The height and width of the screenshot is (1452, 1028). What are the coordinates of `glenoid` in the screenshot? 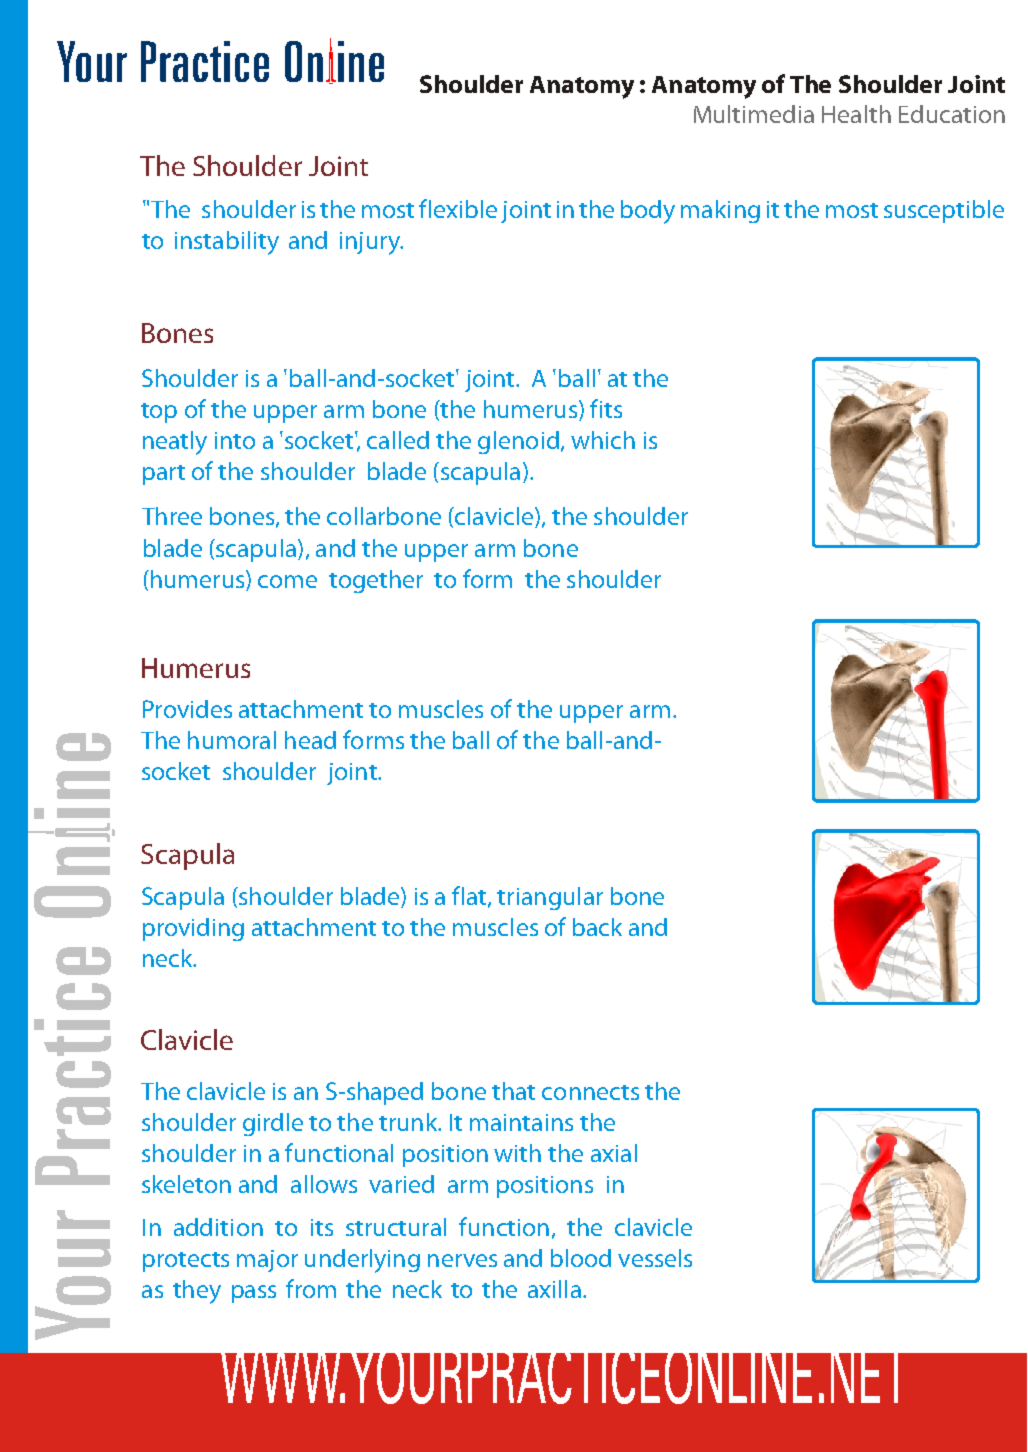 It's located at (518, 442).
